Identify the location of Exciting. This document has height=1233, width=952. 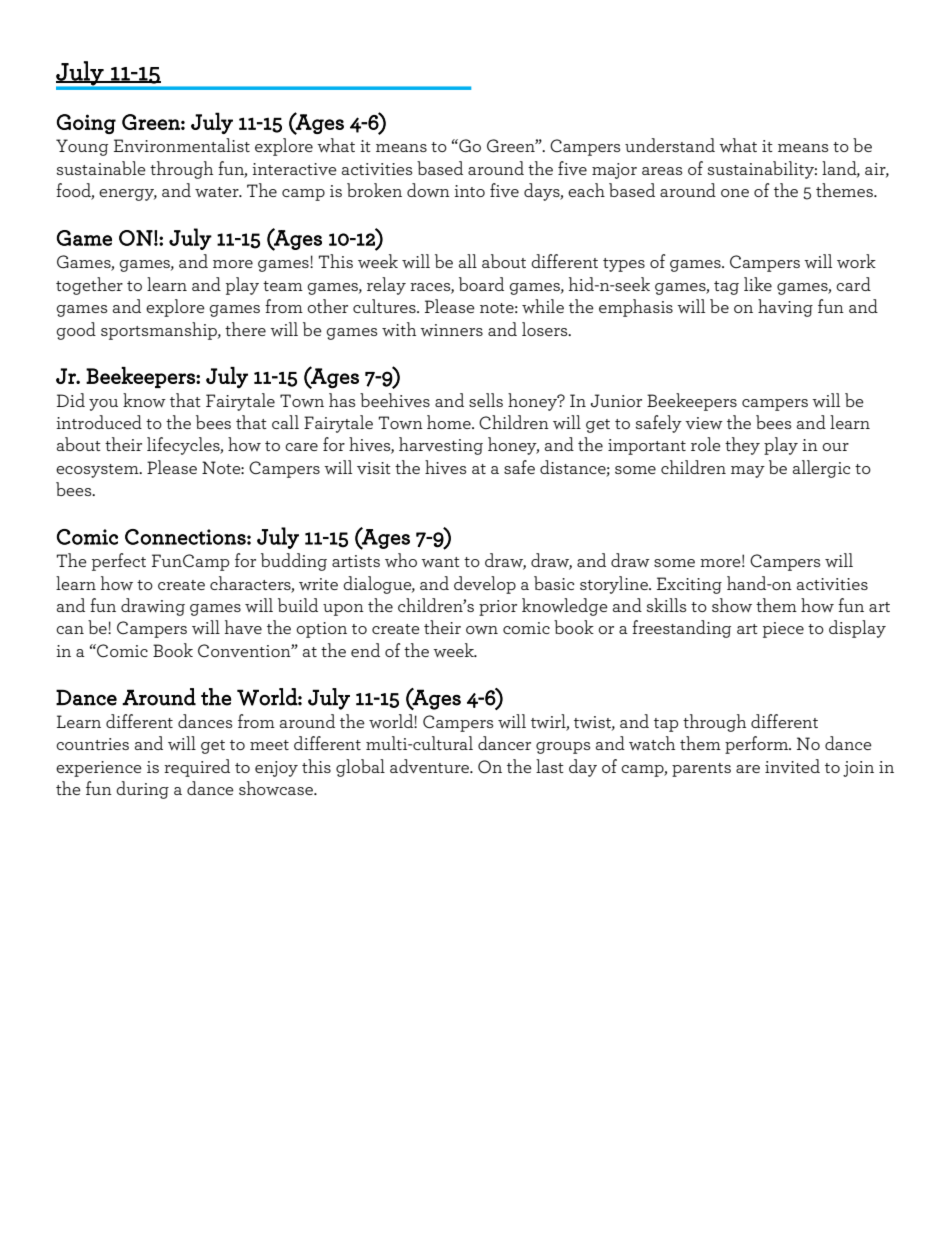
(689, 585).
